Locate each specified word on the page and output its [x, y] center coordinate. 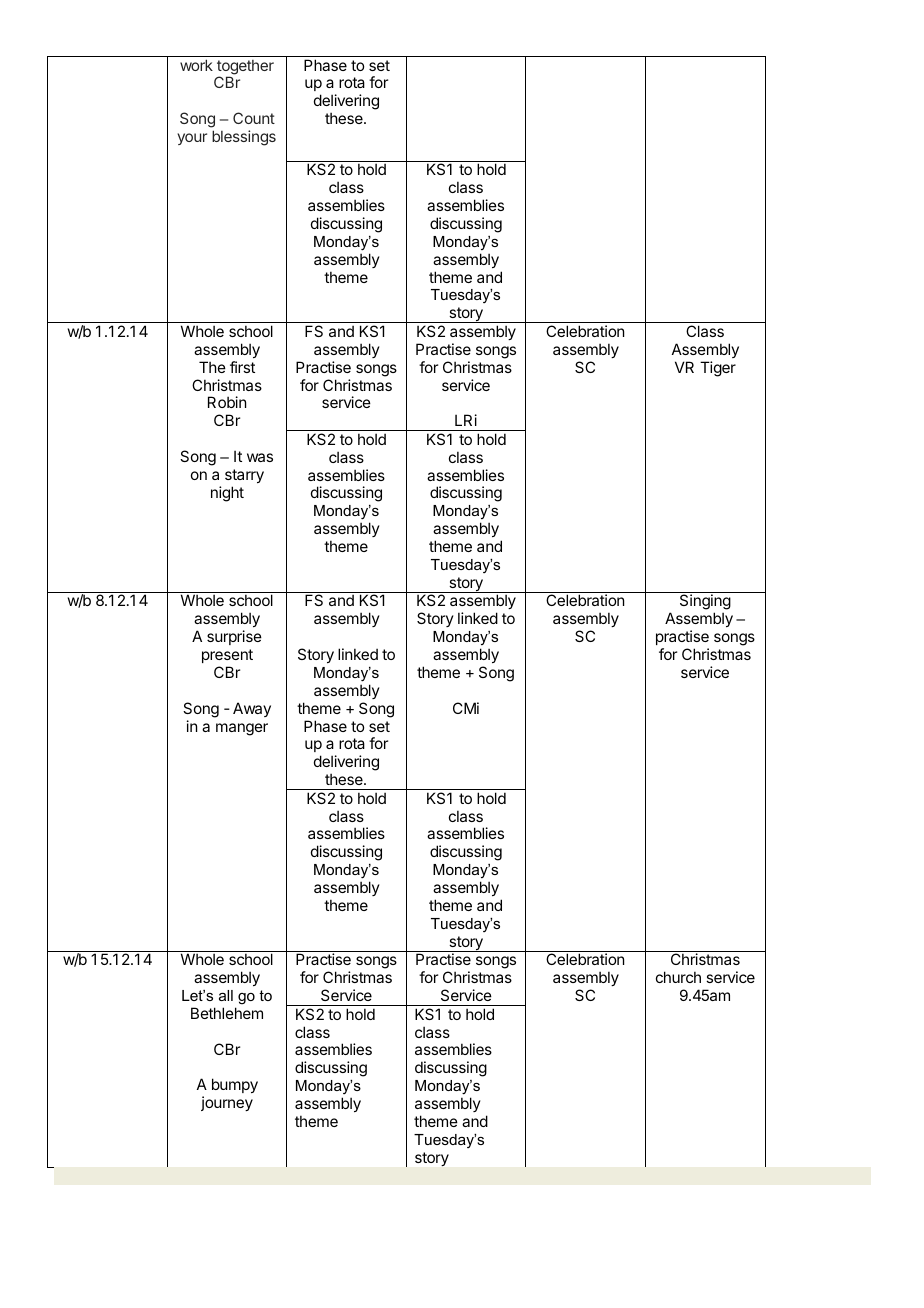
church [678, 977]
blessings [244, 138]
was [260, 457]
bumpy [235, 1085]
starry [244, 476]
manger [242, 729]
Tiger [718, 369]
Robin [227, 402]
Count [254, 118]
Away [252, 709]
